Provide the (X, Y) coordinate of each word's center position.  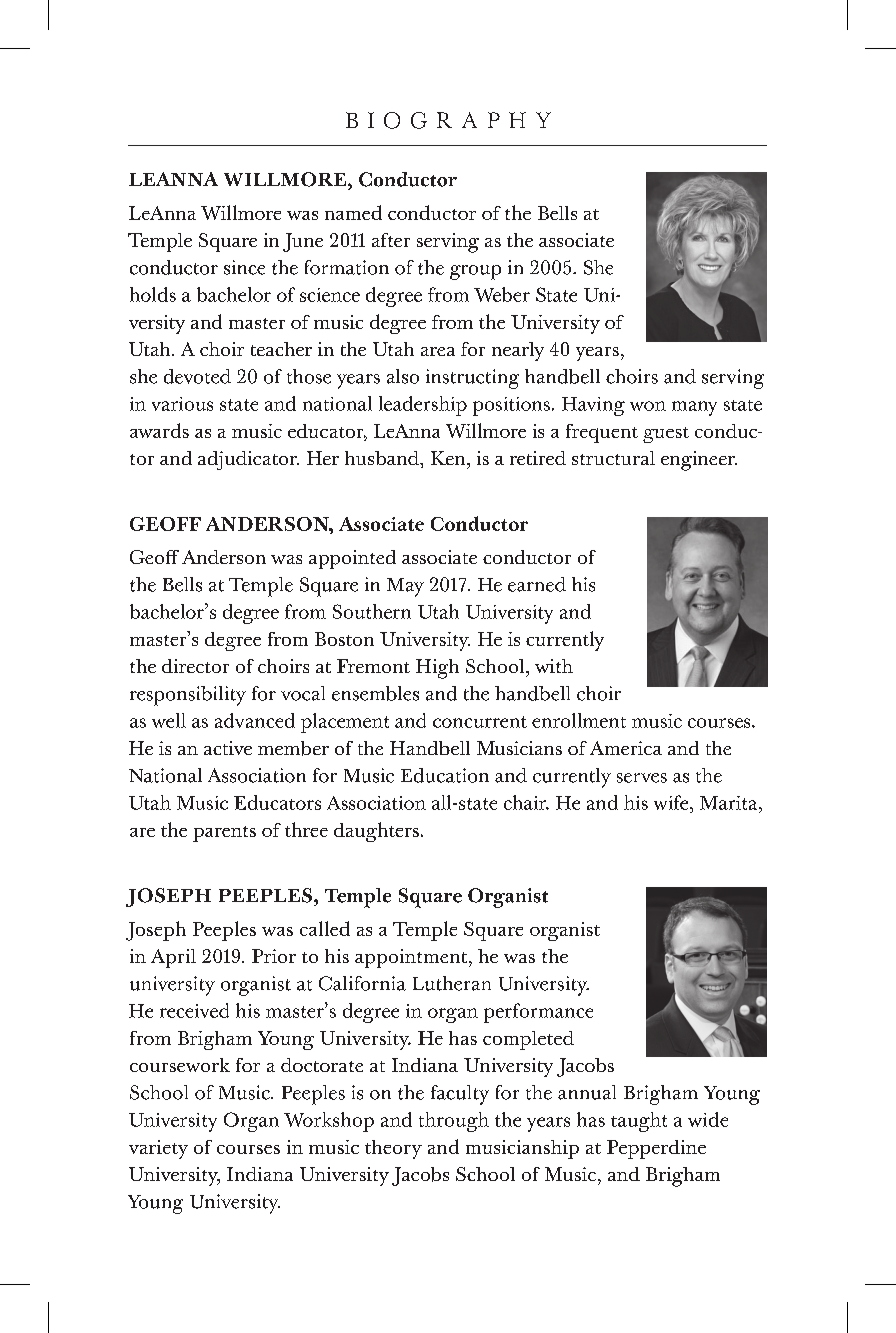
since (244, 267)
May (405, 587)
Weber (502, 294)
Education (445, 775)
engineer (699, 461)
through (454, 1122)
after (391, 240)
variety (158, 1149)
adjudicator (248, 460)
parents (224, 834)
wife (672, 802)
